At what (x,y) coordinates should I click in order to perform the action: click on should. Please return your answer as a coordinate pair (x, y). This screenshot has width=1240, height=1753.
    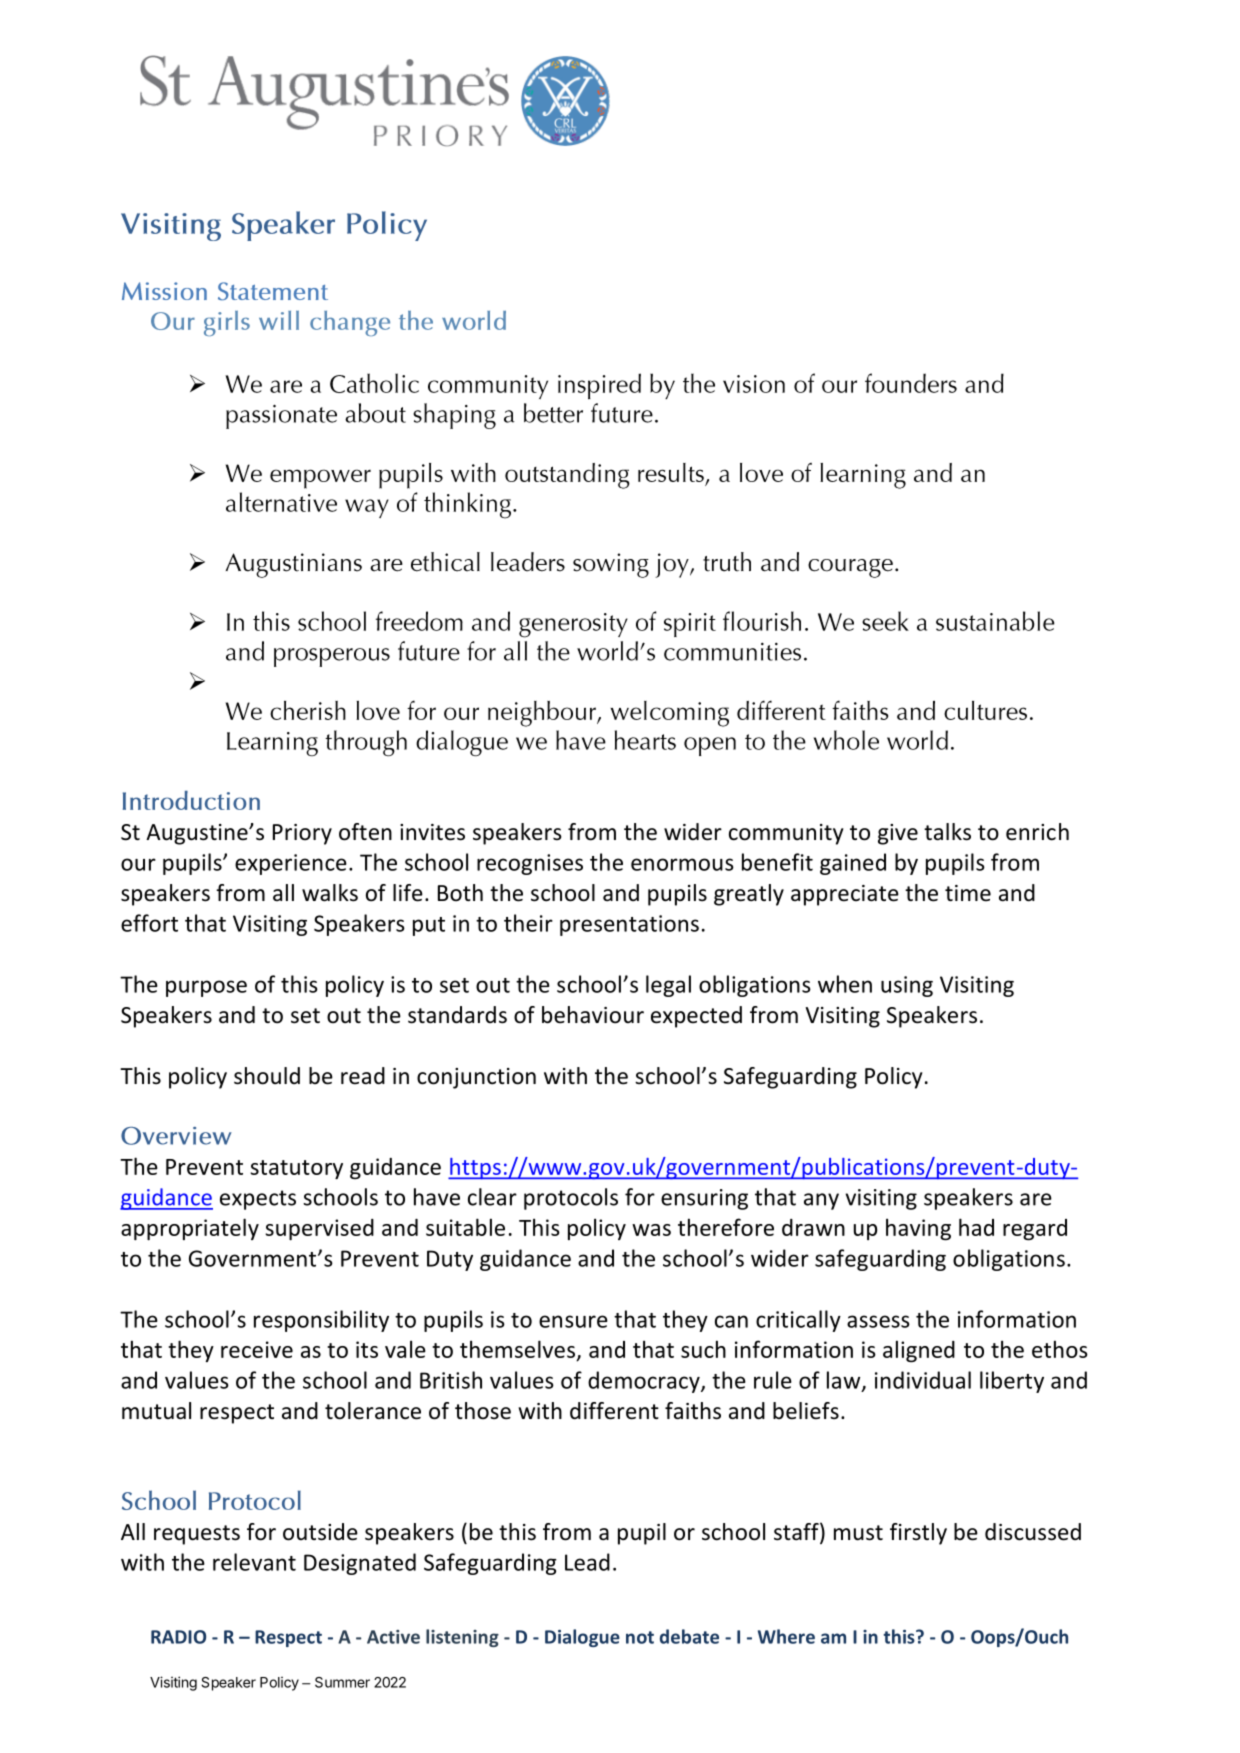
    Looking at the image, I should click on (267, 1076).
